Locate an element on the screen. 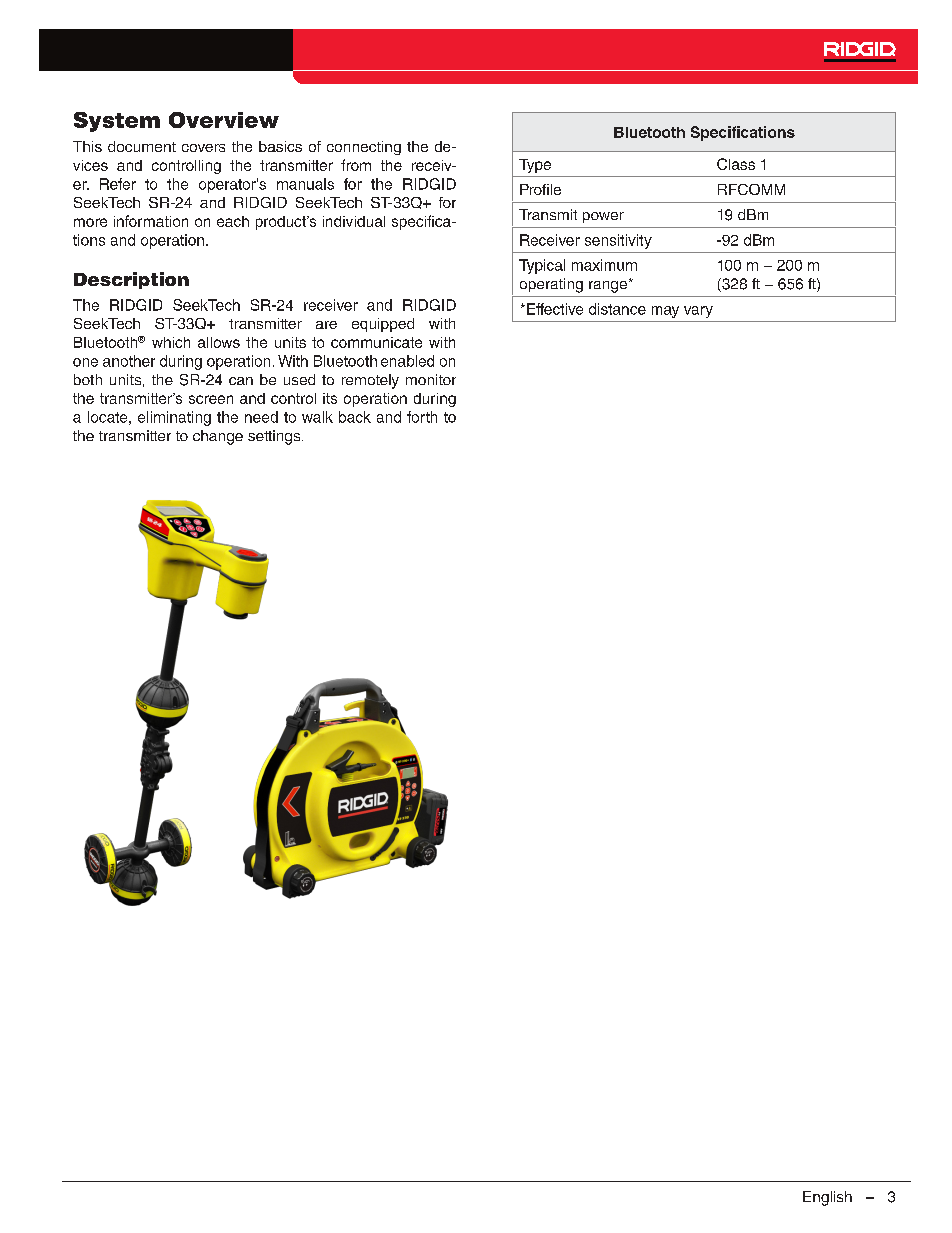 The height and width of the screenshot is (1233, 952). Class is located at coordinates (736, 164).
